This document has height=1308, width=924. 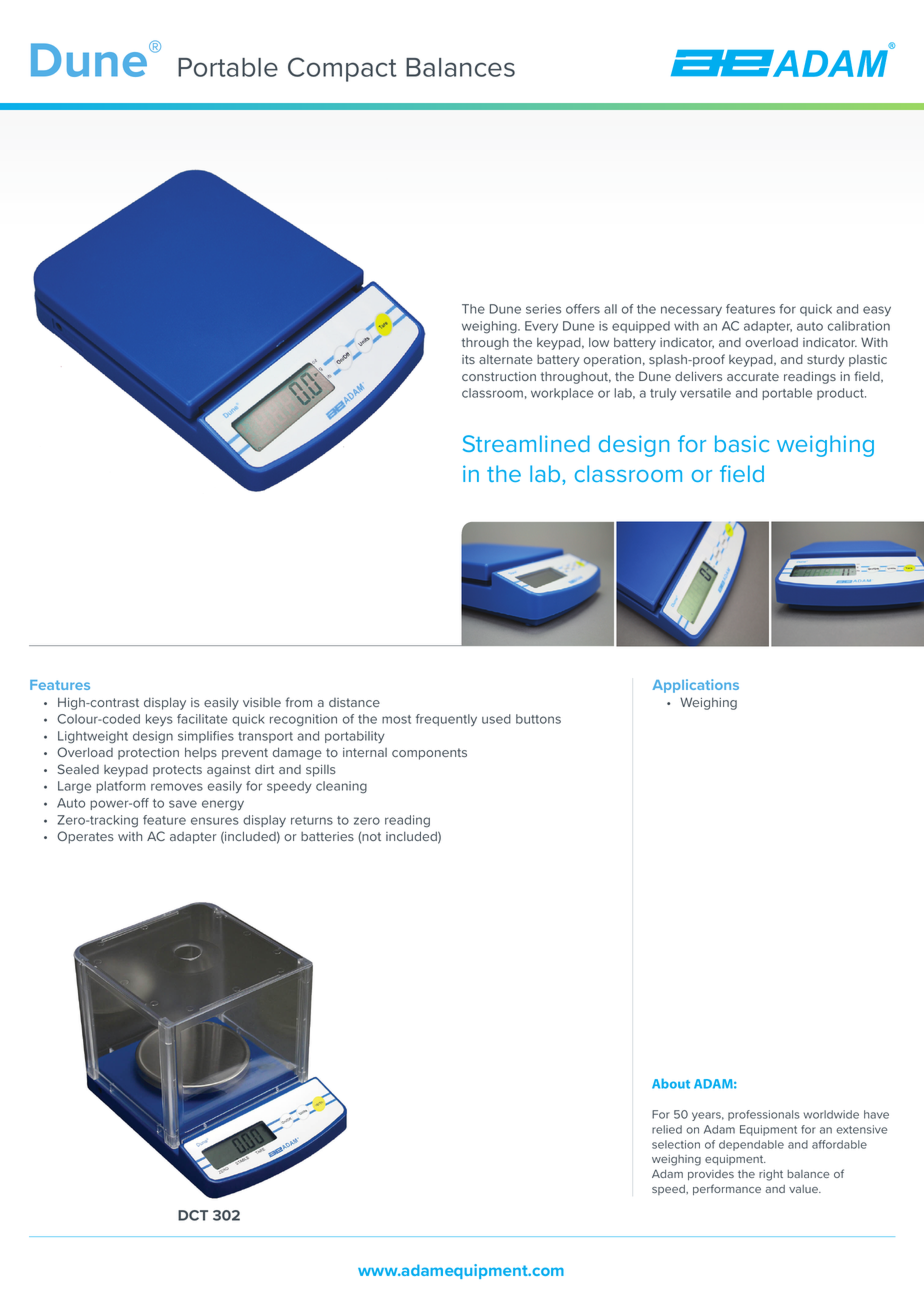 I want to click on relied, so click(x=667, y=1129).
